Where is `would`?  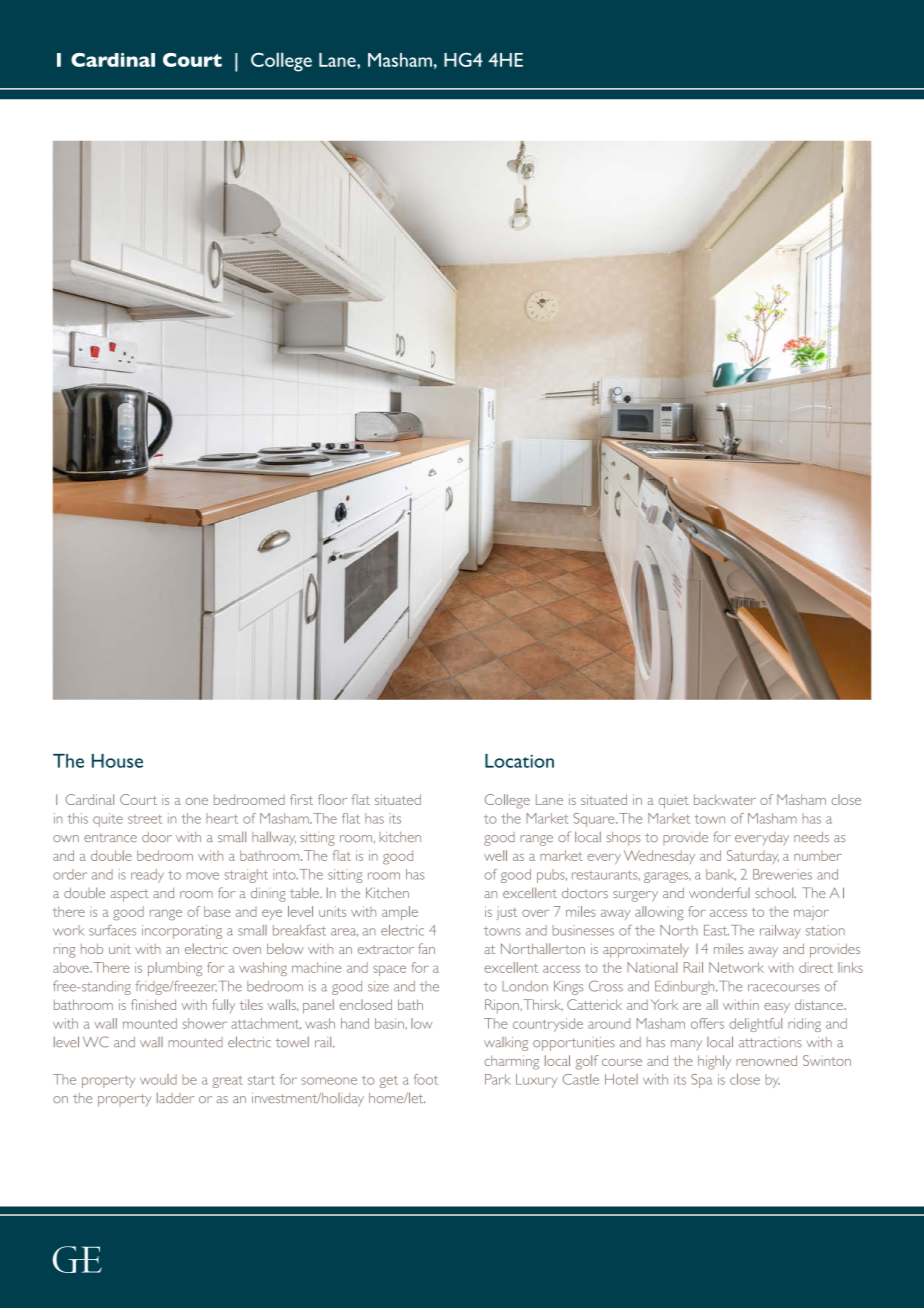 would is located at coordinates (158, 1079).
